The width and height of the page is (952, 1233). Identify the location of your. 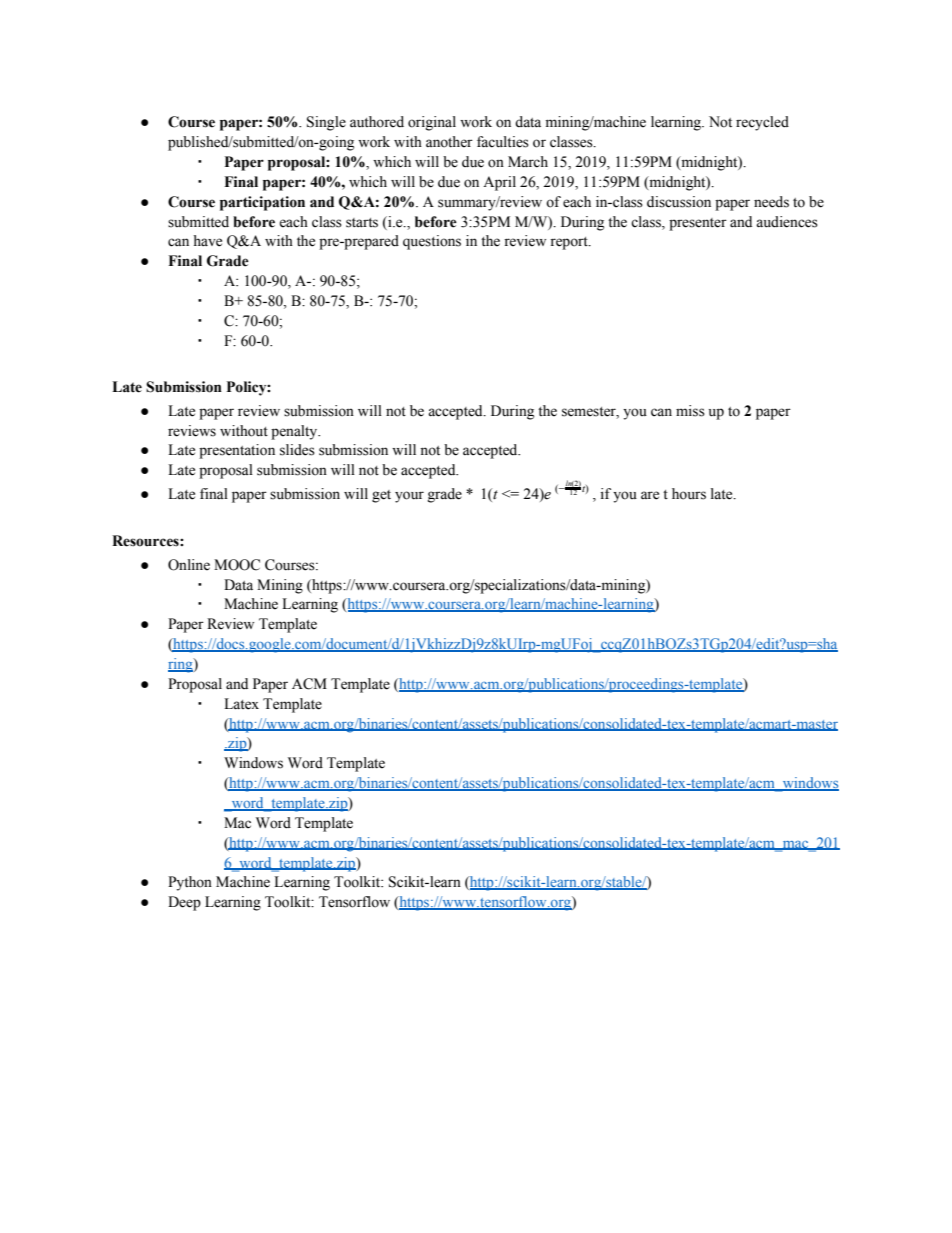
(409, 497).
